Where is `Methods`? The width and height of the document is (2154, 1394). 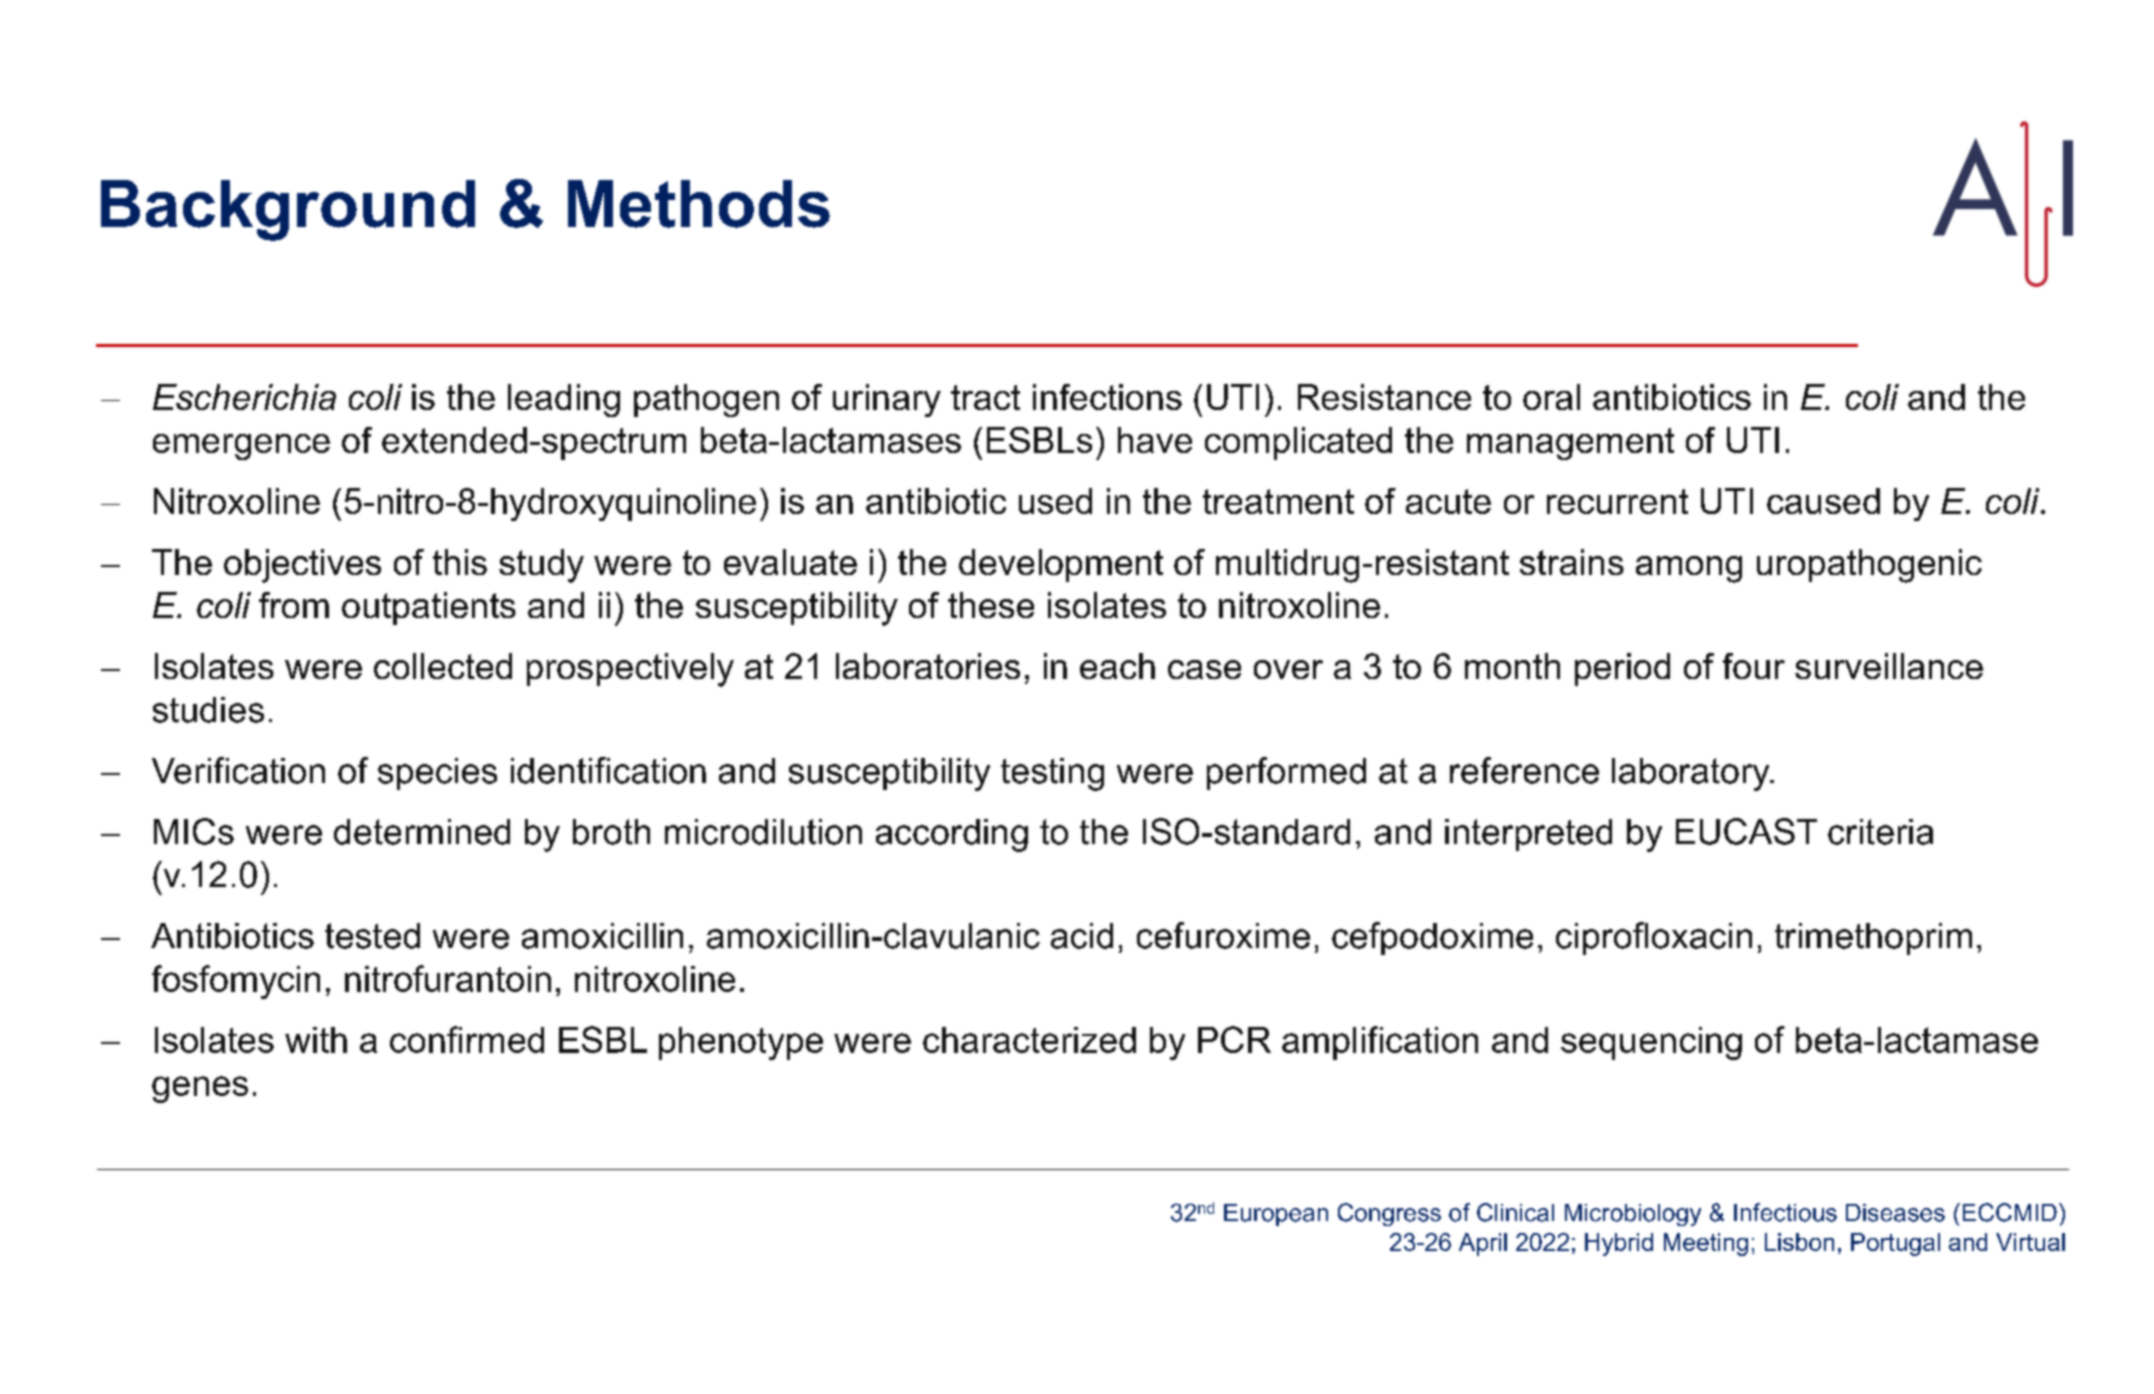 Methods is located at coordinates (699, 204).
